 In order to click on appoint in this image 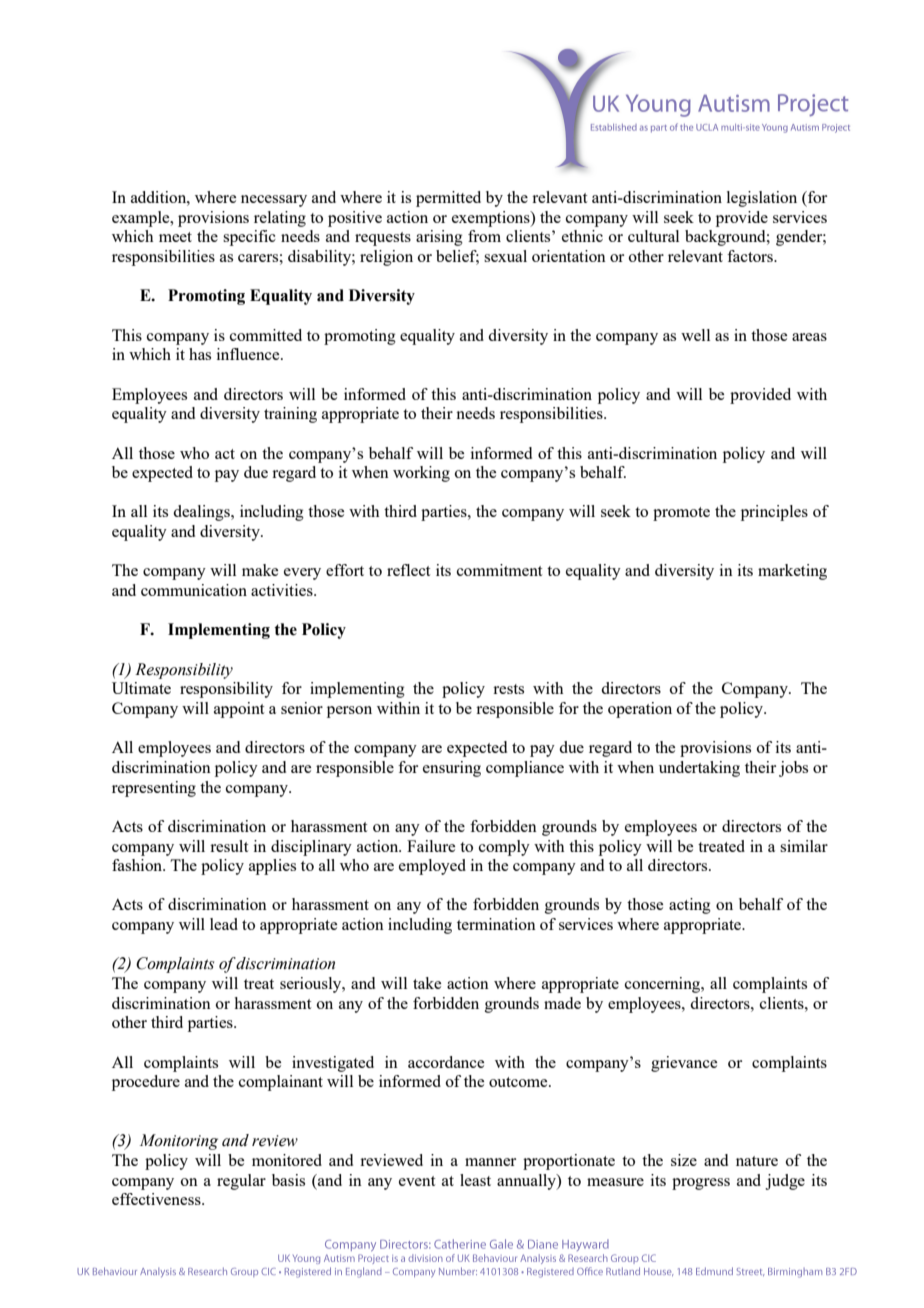, I will do `click(239, 710)`.
